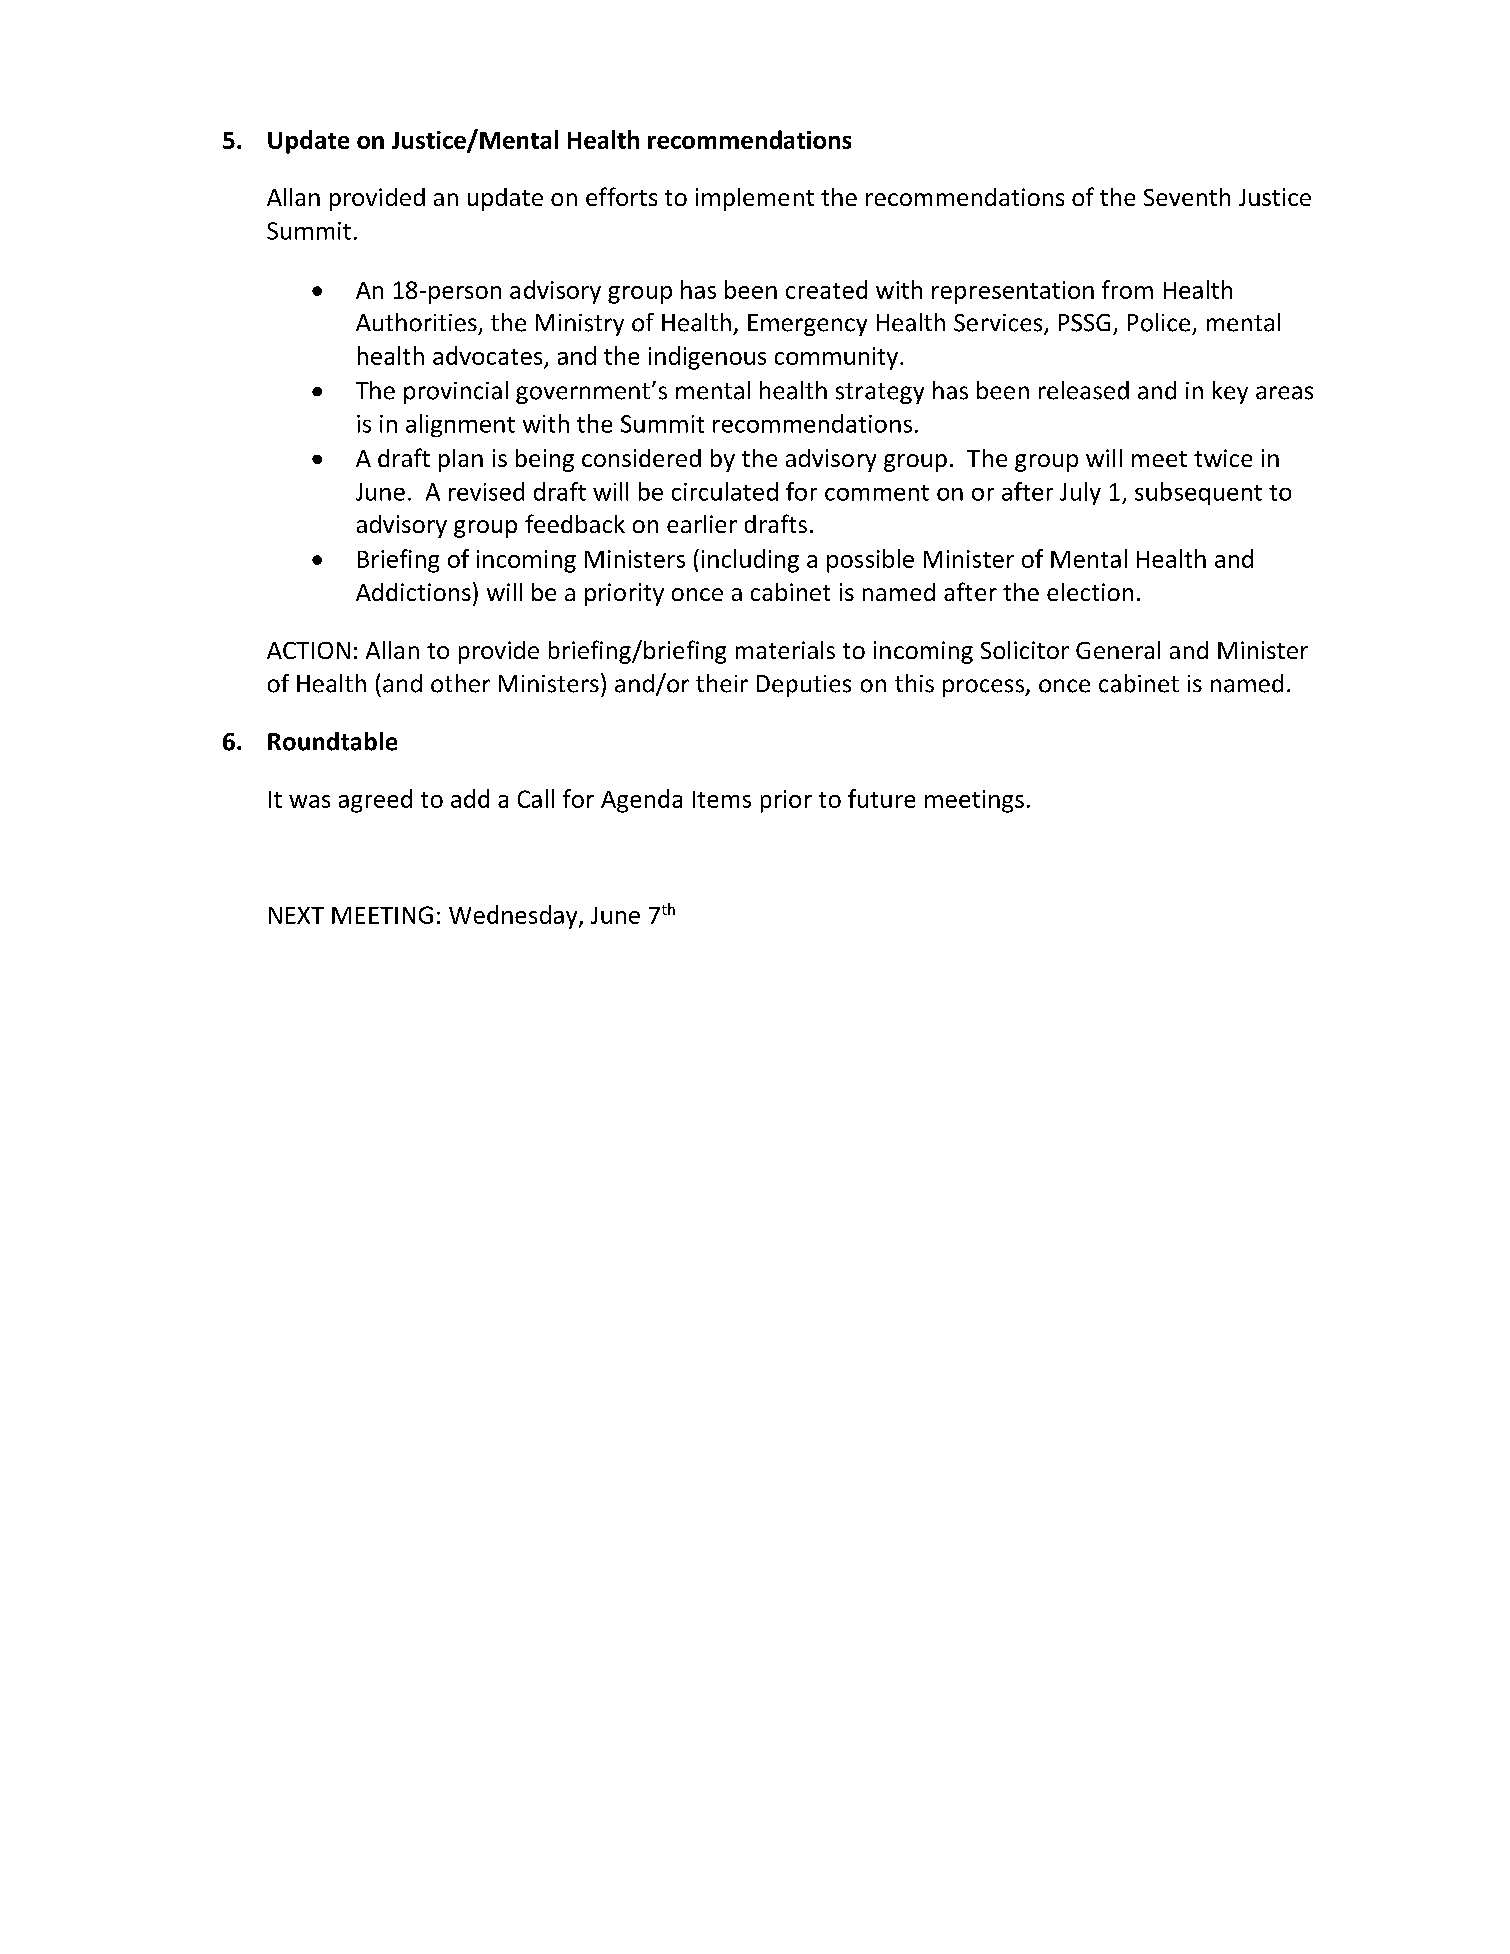  Describe the element at coordinates (1090, 592) in the document. I see `election` at that location.
